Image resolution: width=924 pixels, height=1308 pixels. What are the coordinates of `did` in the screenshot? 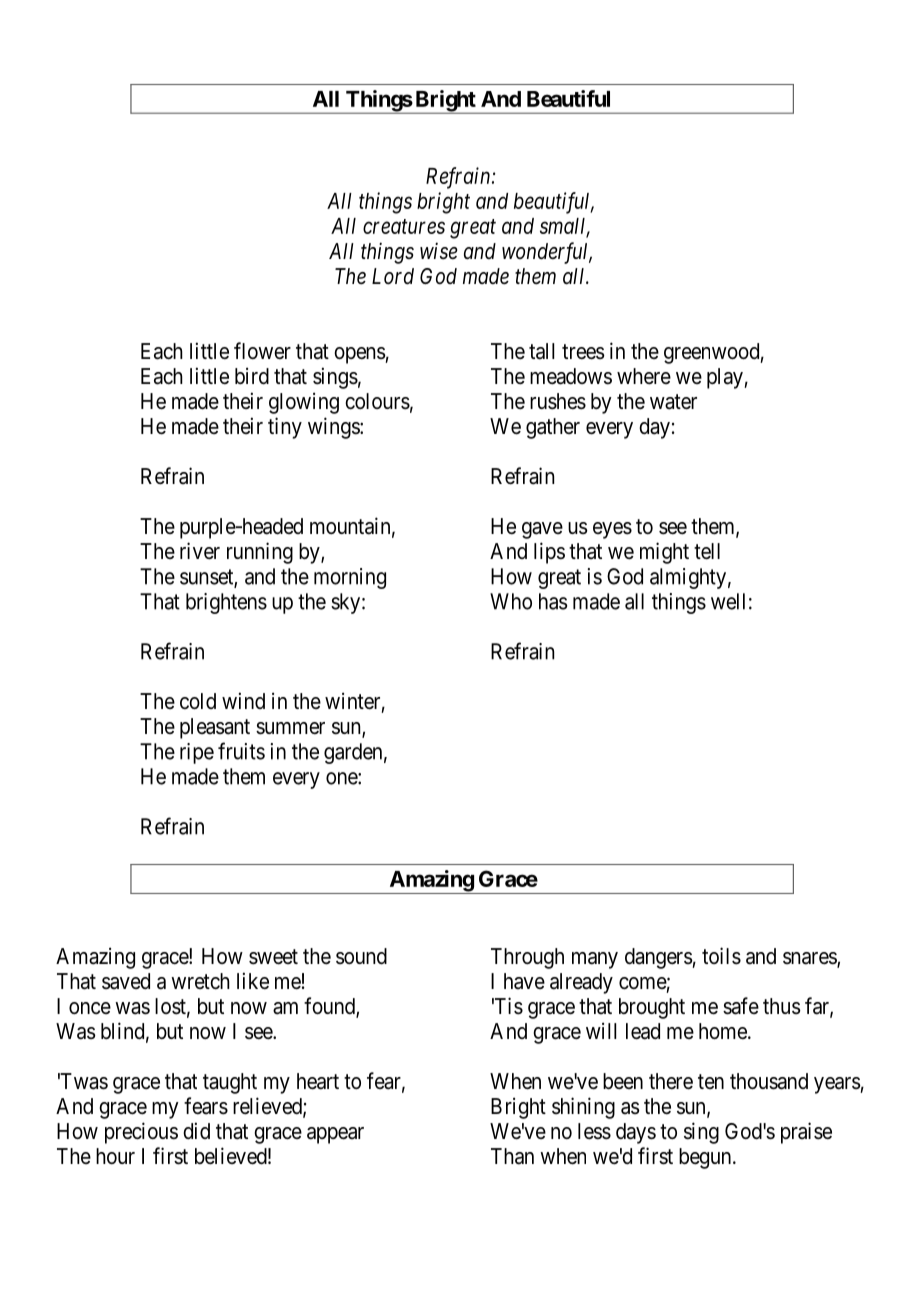 It's located at (196, 1130).
